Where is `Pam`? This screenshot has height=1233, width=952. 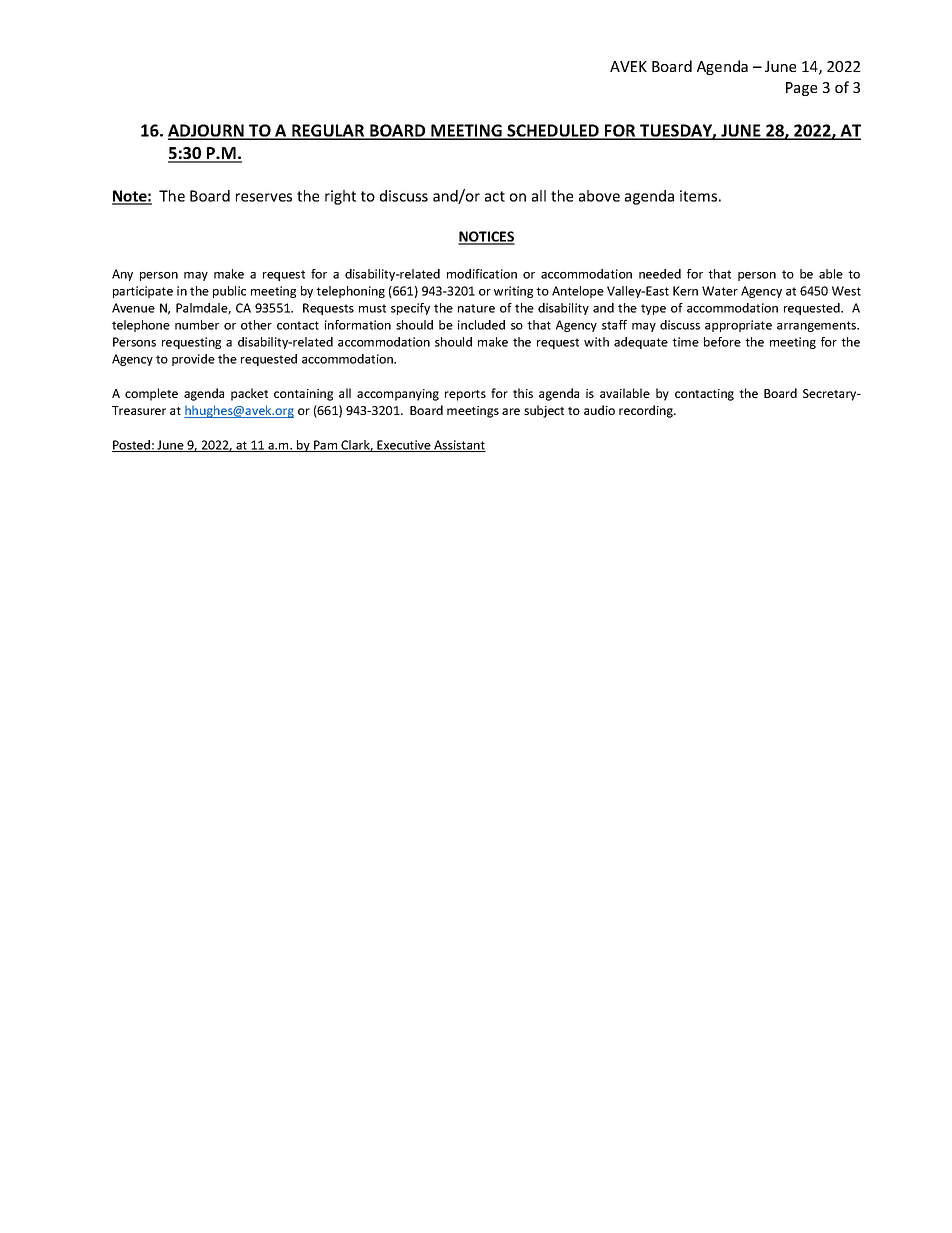 Pam is located at coordinates (326, 446).
